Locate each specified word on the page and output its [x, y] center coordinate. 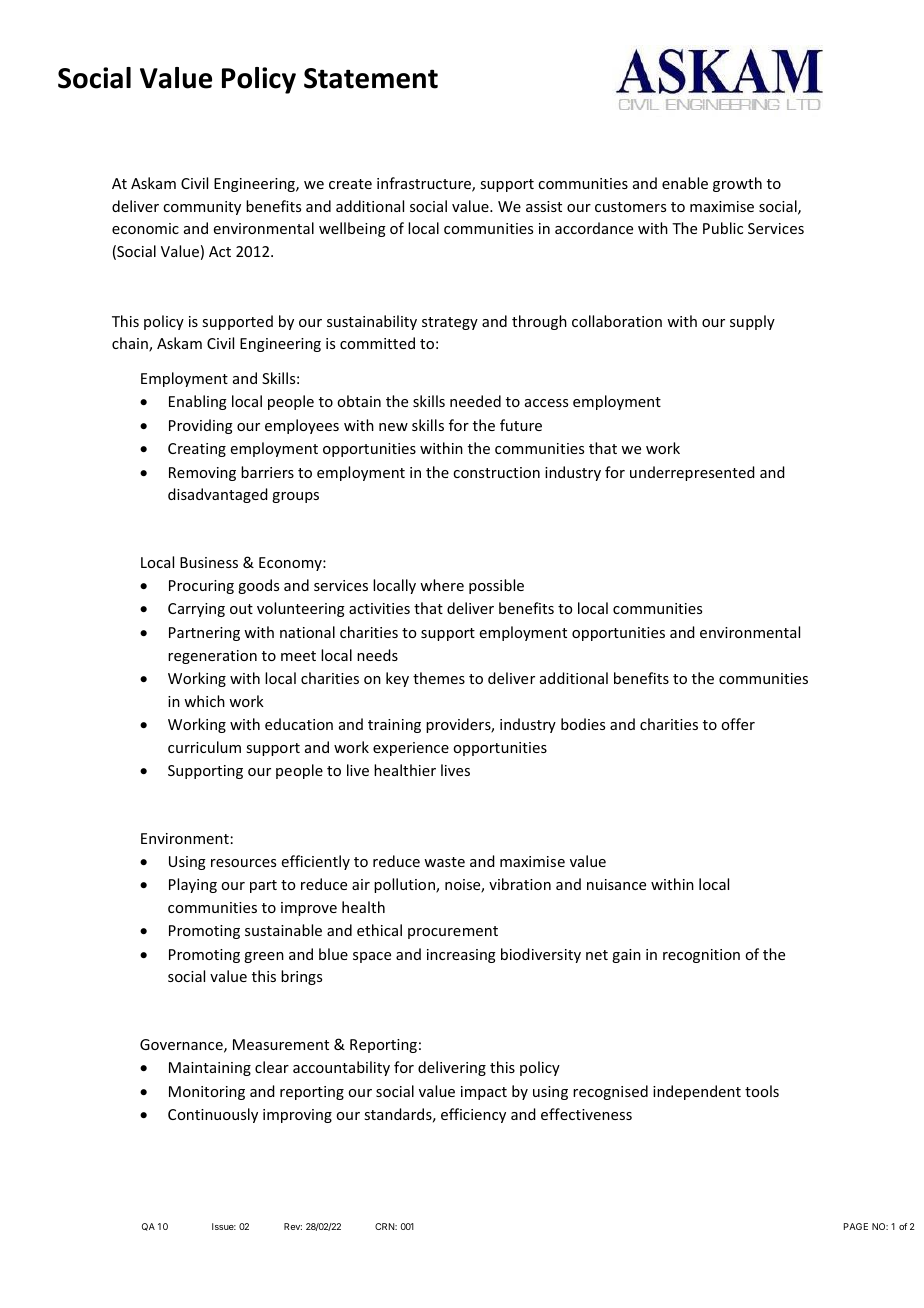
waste [444, 862]
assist [544, 206]
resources [243, 863]
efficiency [473, 1115]
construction [496, 472]
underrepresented [692, 473]
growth [737, 184]
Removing [202, 474]
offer [738, 724]
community [202, 208]
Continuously [213, 1115]
